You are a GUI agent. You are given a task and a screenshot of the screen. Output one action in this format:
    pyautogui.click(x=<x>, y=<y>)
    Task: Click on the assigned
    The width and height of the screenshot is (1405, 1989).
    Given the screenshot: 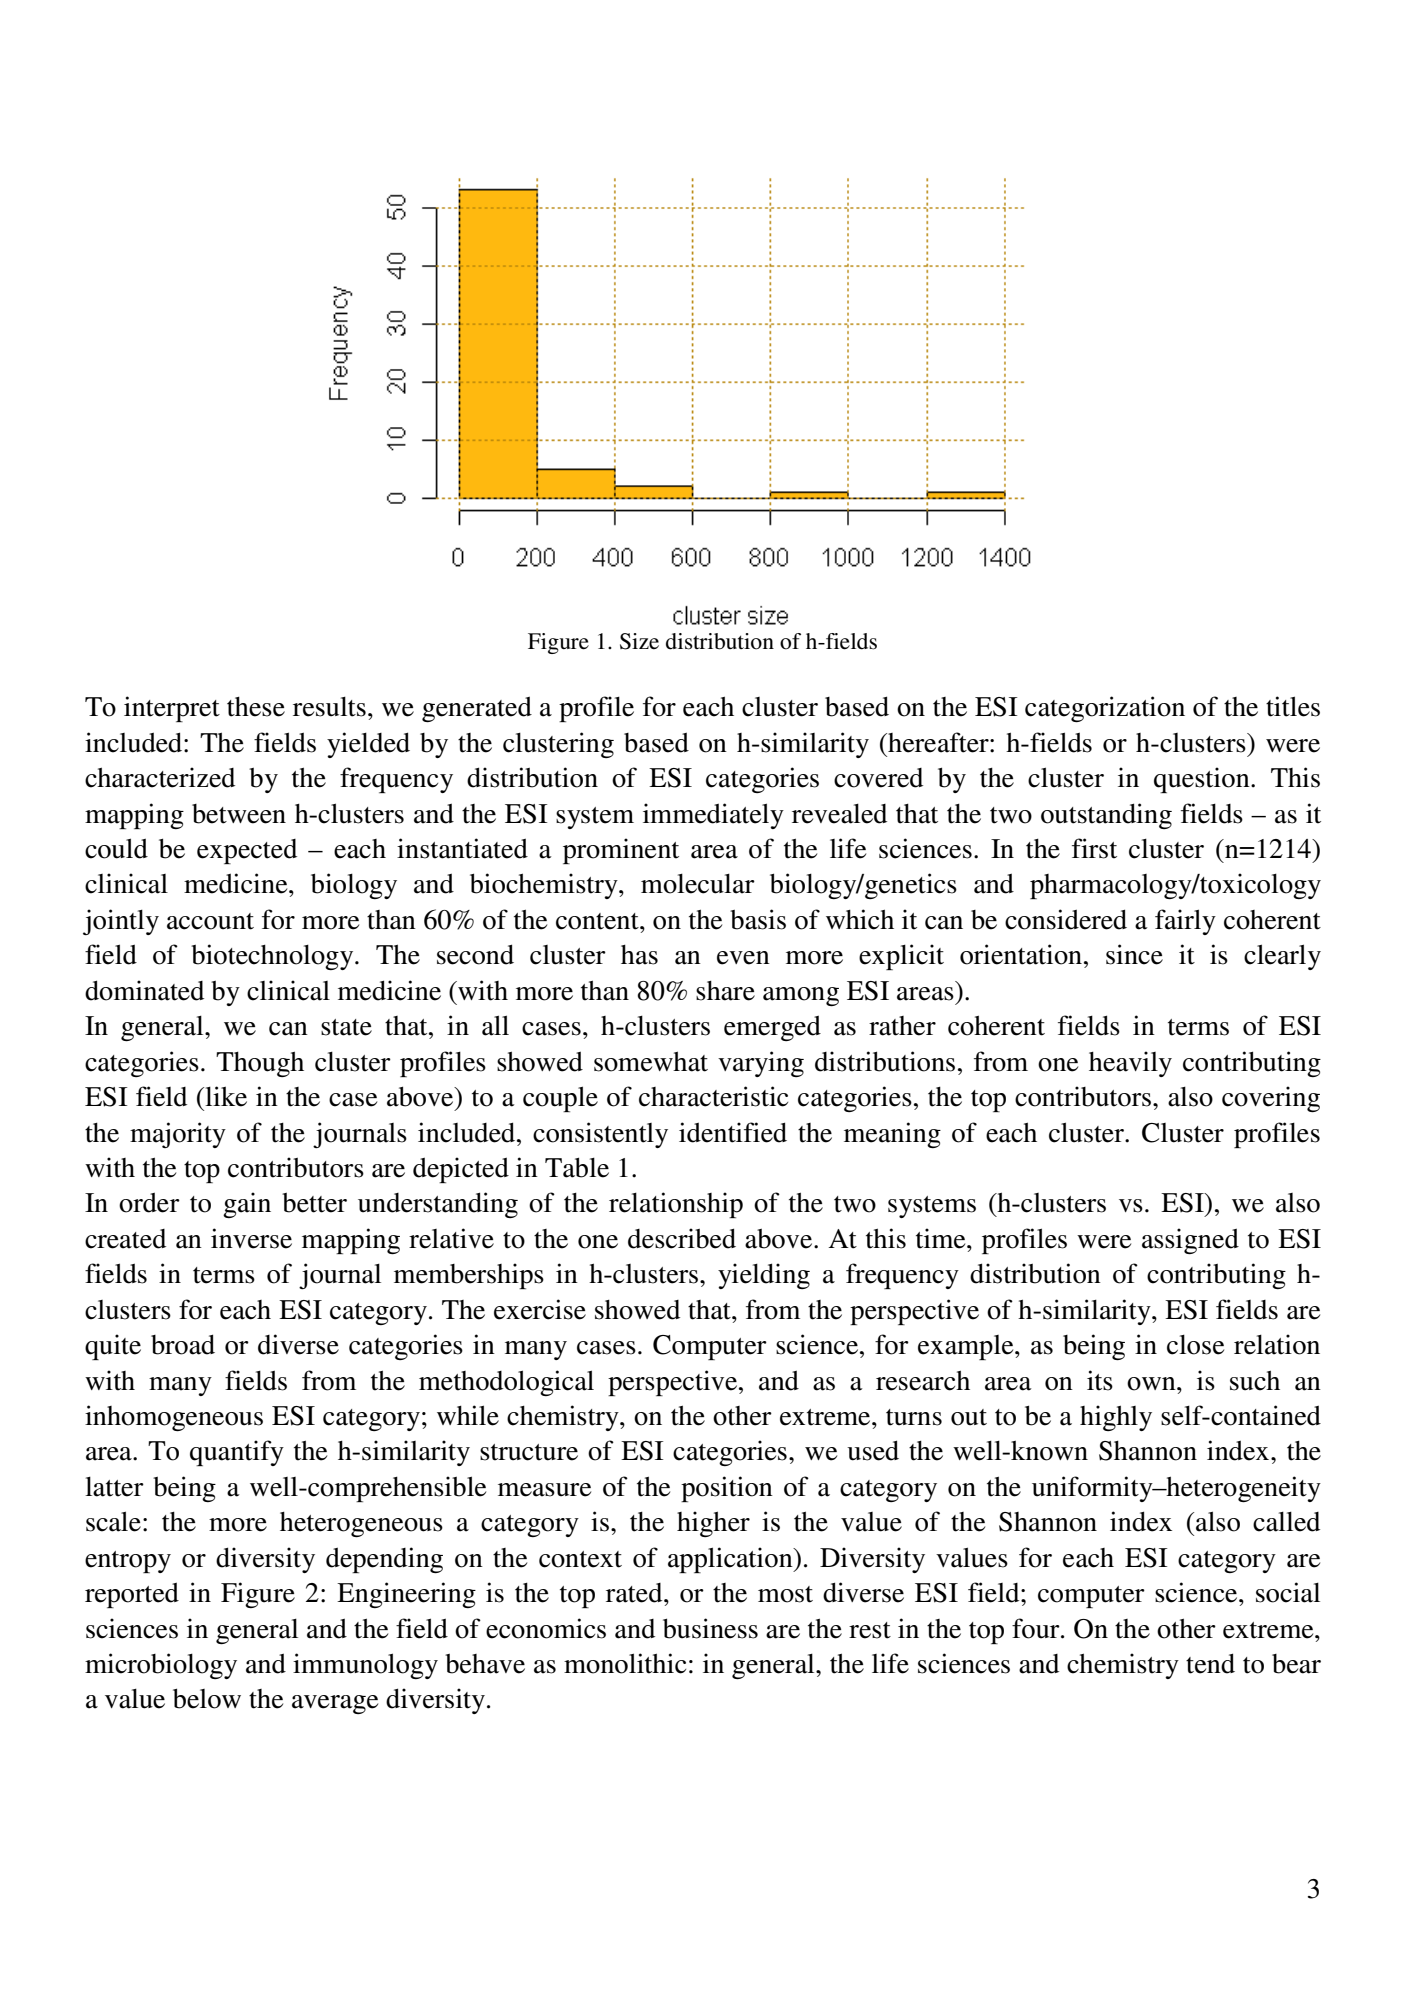 What is the action you would take?
    pyautogui.click(x=1190, y=1241)
